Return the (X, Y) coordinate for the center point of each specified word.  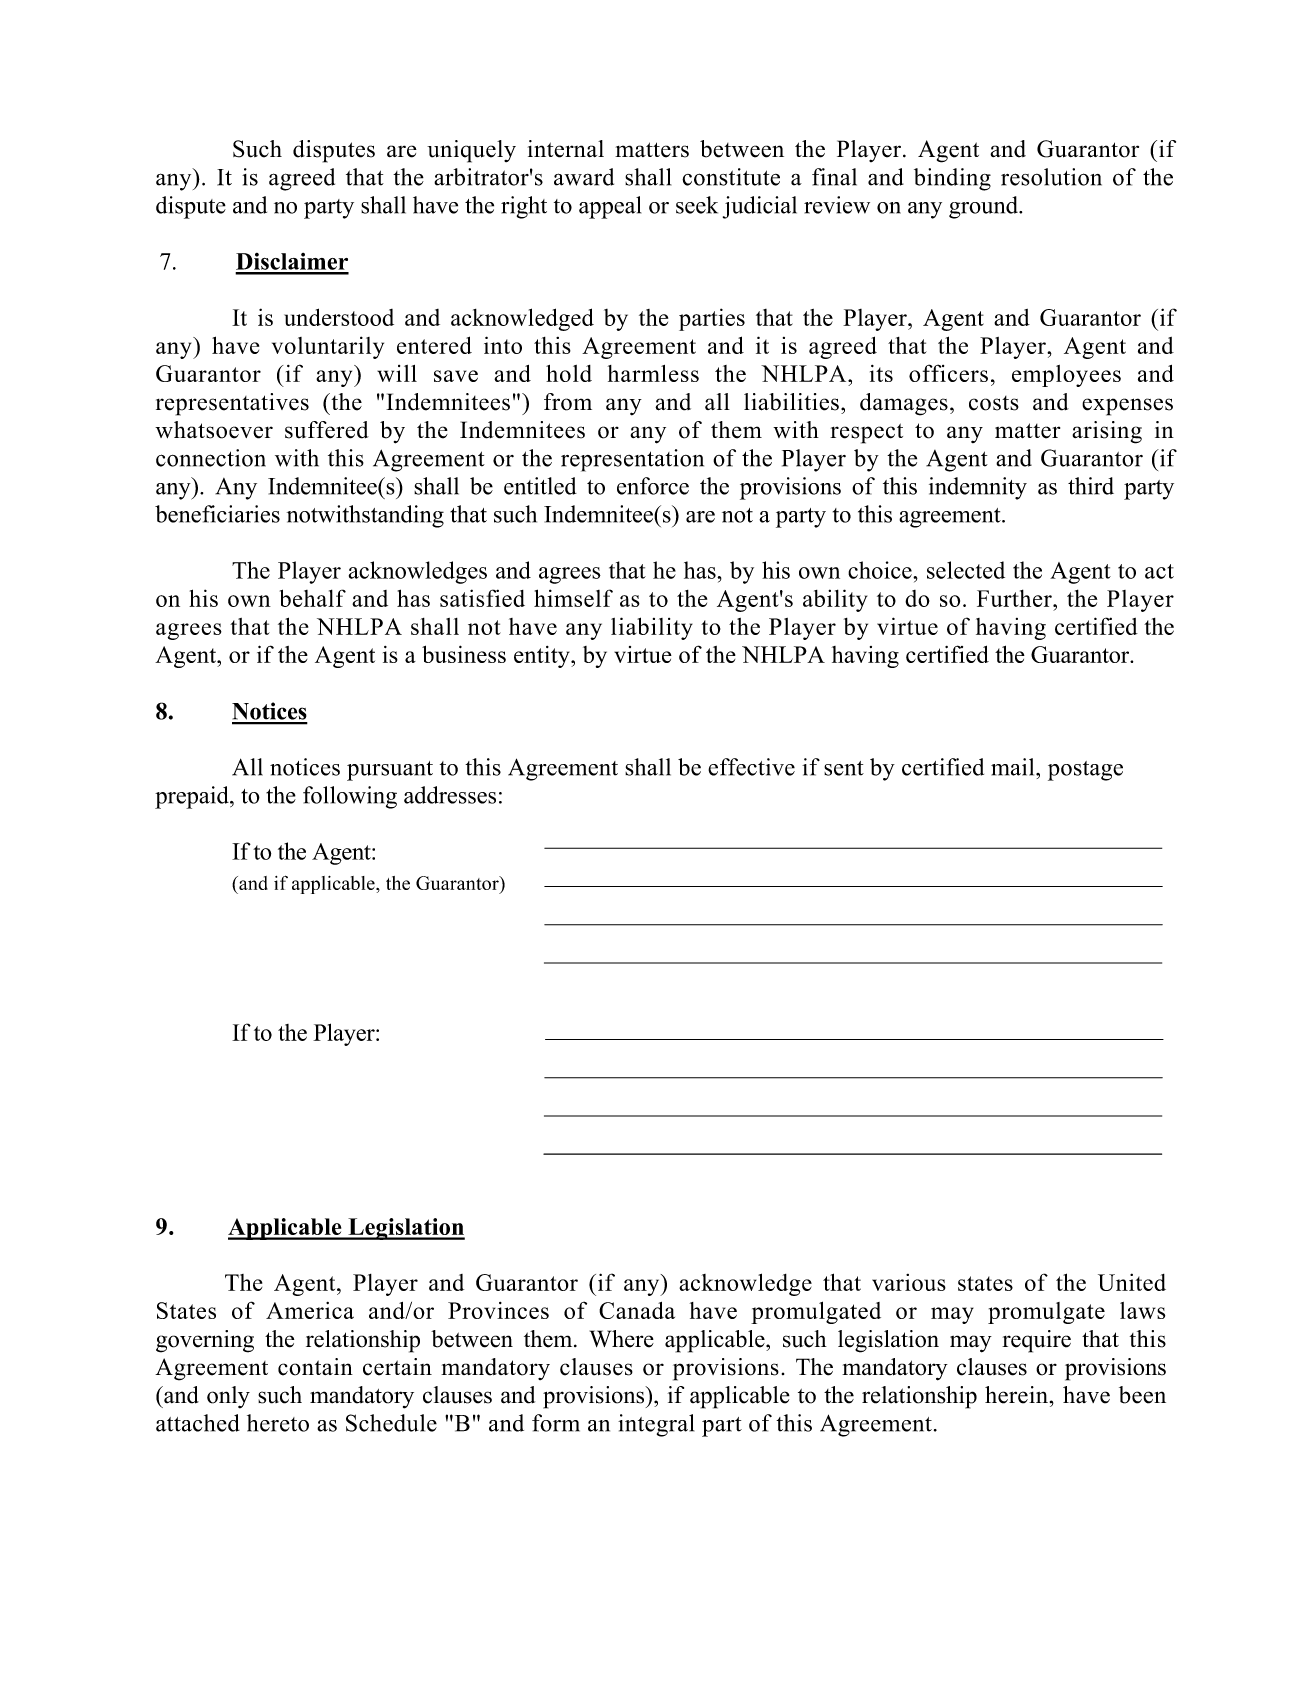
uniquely (471, 151)
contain (315, 1367)
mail (1014, 767)
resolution (1051, 177)
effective (751, 767)
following (350, 797)
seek (697, 205)
